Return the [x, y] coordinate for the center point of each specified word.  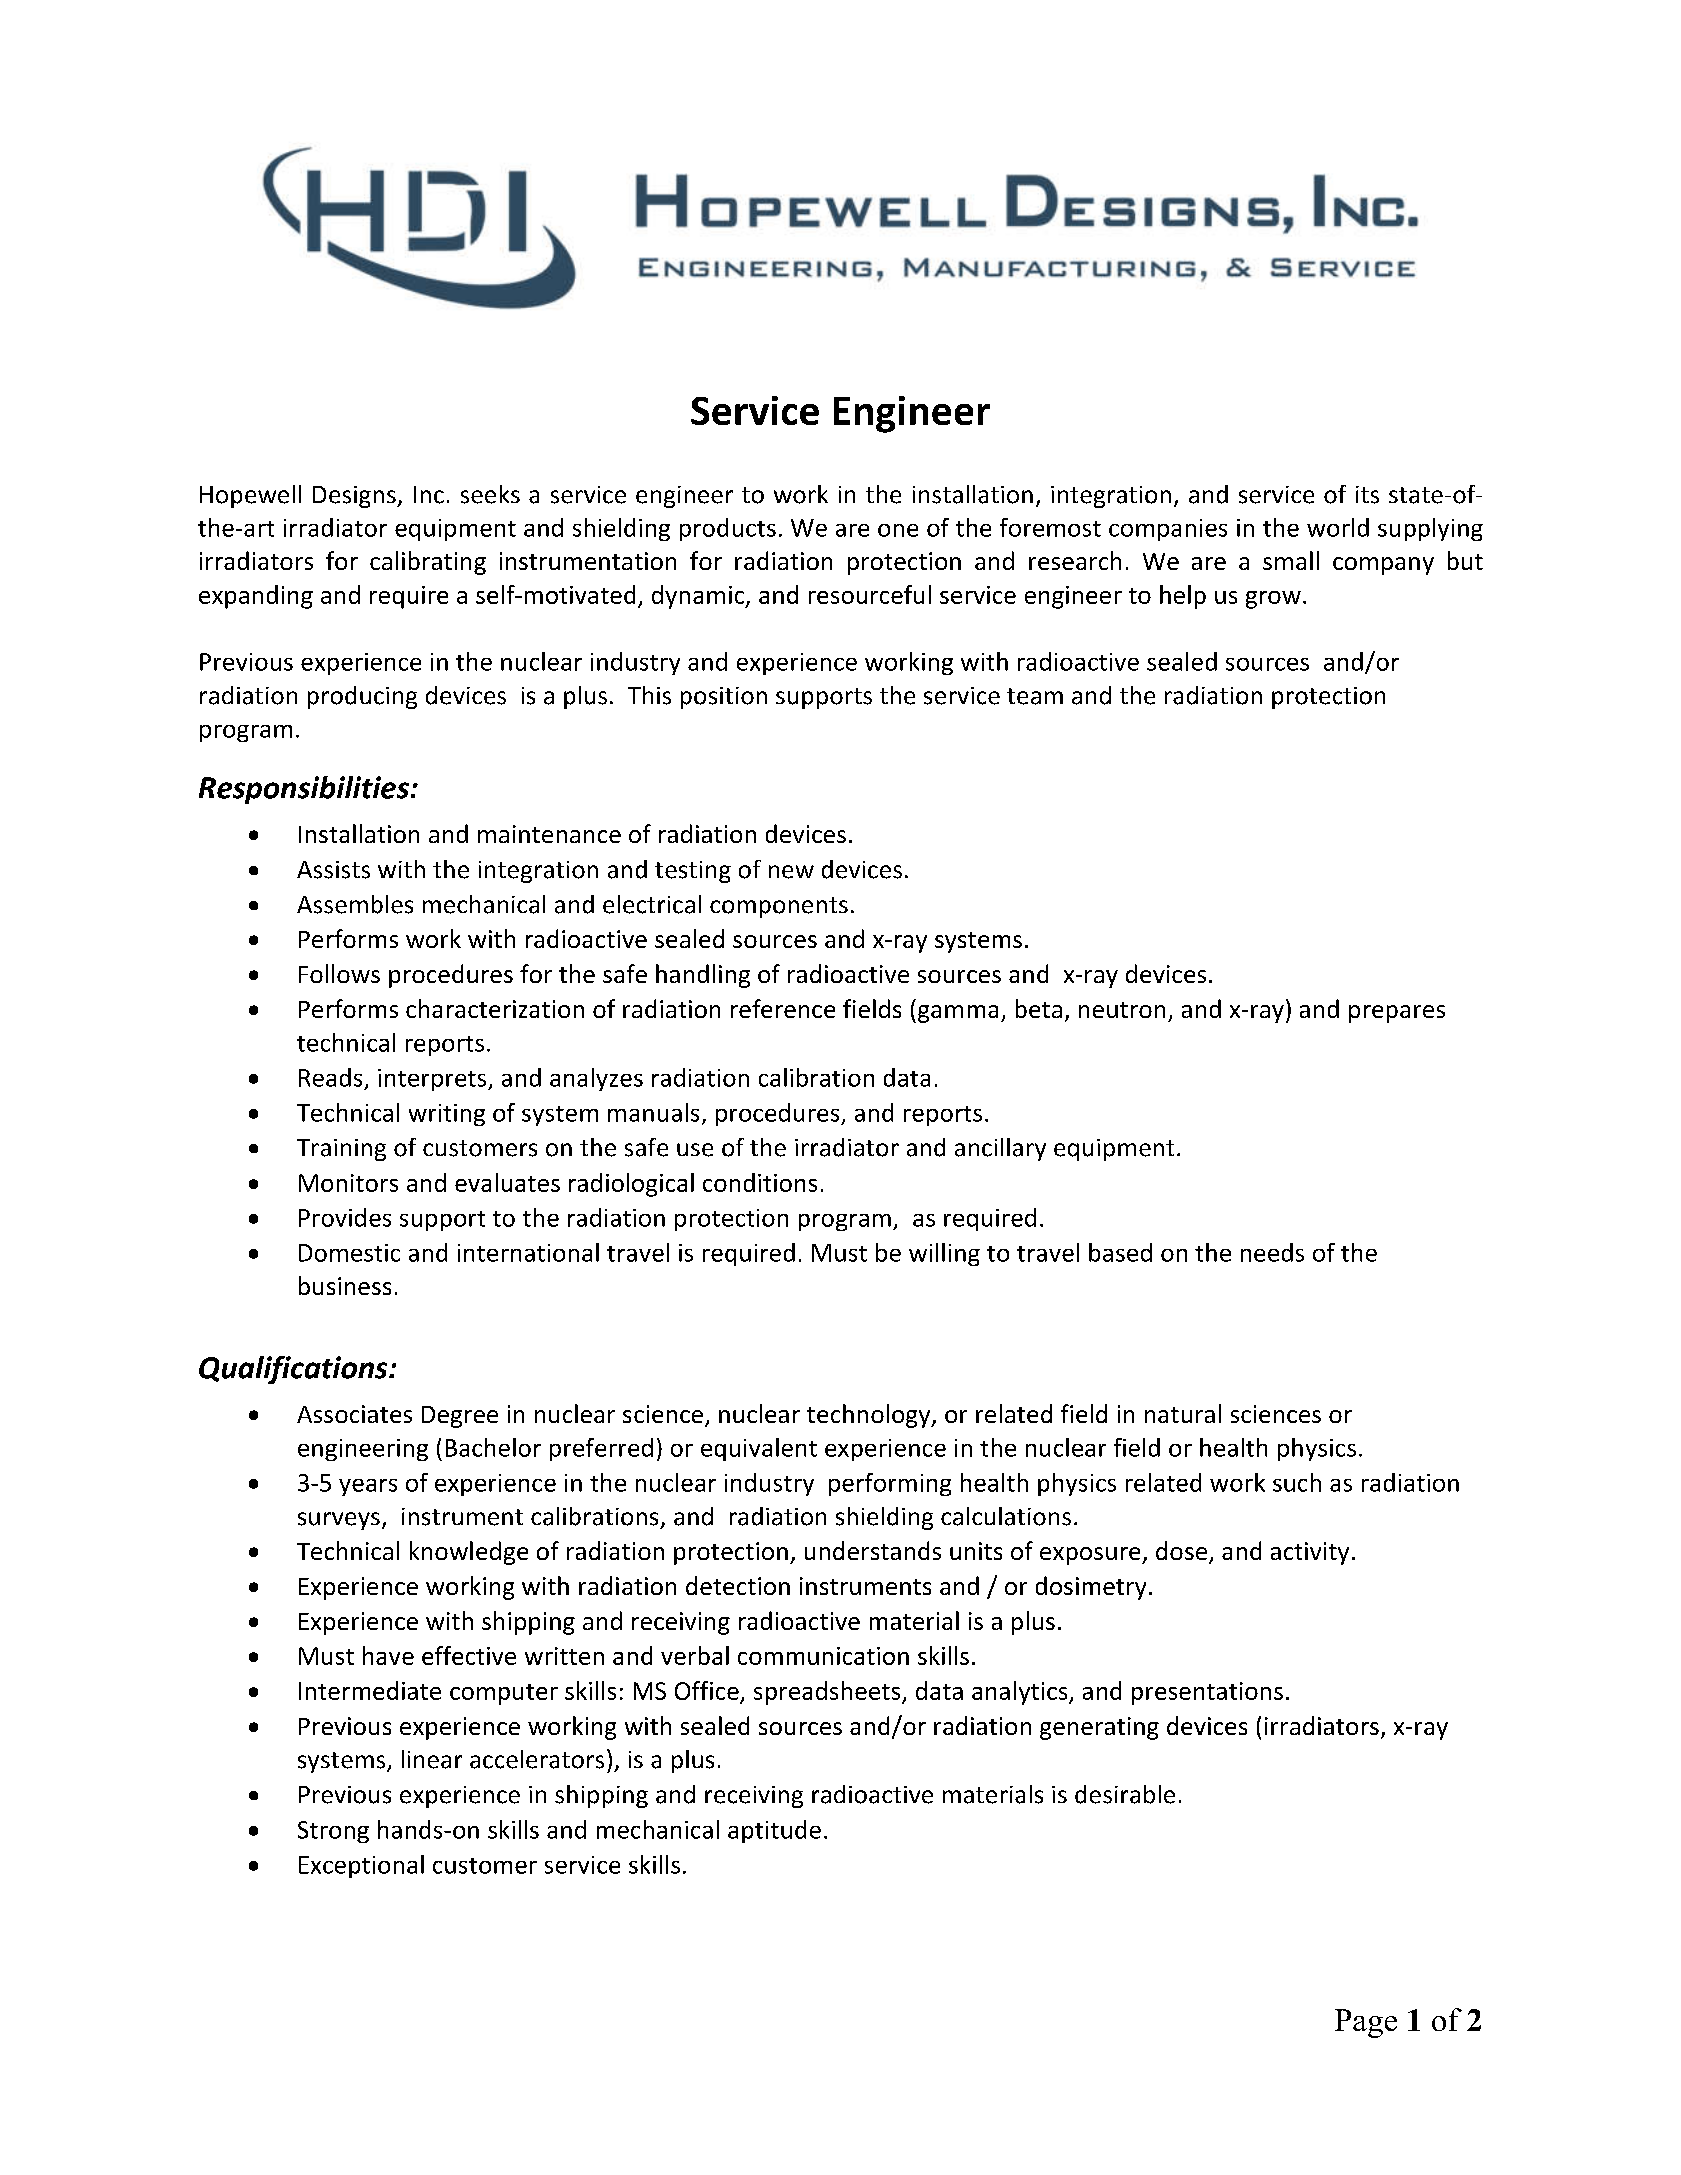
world [1338, 527]
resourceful [870, 594]
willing [944, 1254]
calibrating [428, 563]
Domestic [349, 1253]
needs [1272, 1252]
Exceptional [361, 1866]
